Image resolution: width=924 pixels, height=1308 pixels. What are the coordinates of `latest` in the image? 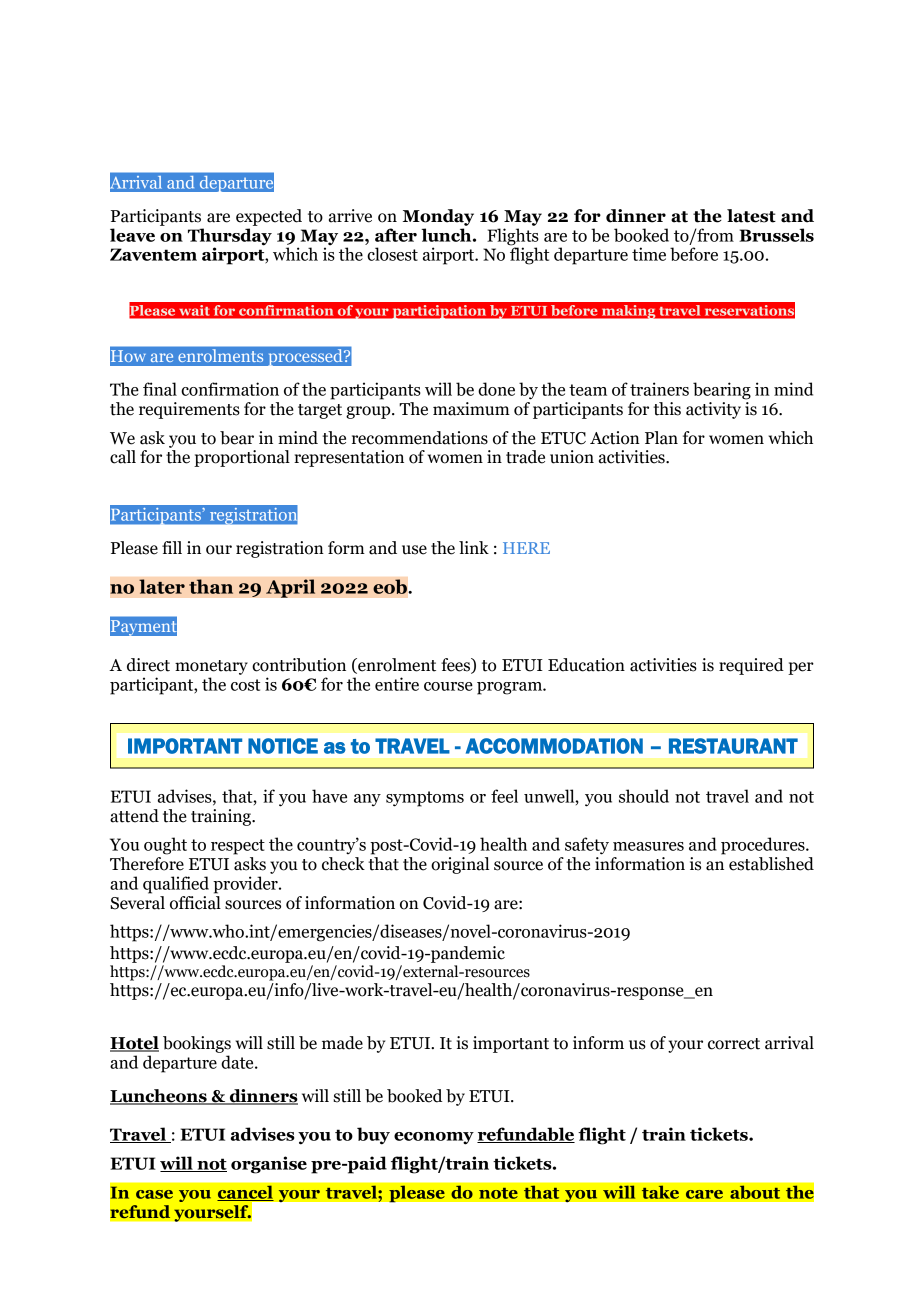 It's located at (751, 216).
